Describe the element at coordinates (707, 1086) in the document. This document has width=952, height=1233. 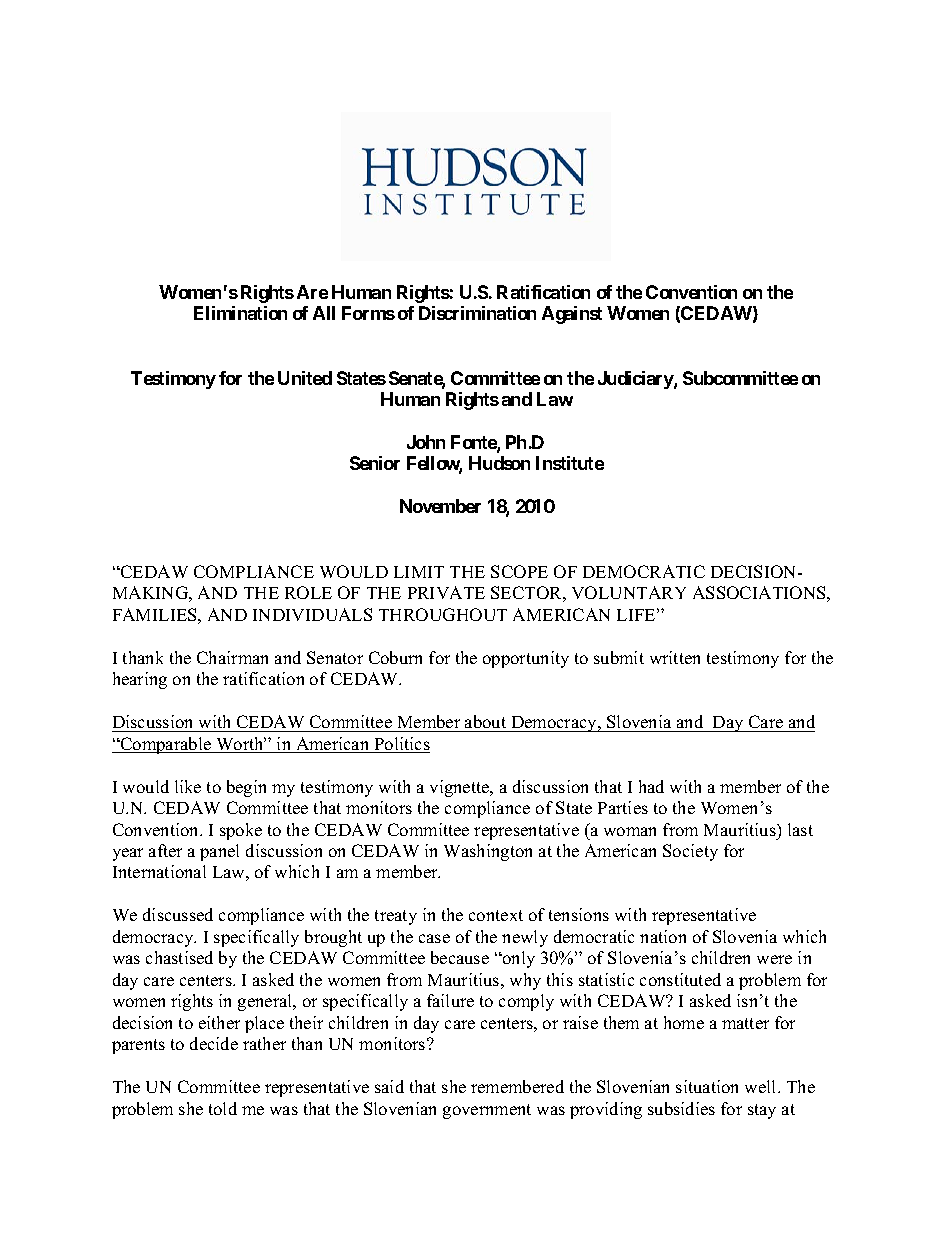
I see `situation` at that location.
